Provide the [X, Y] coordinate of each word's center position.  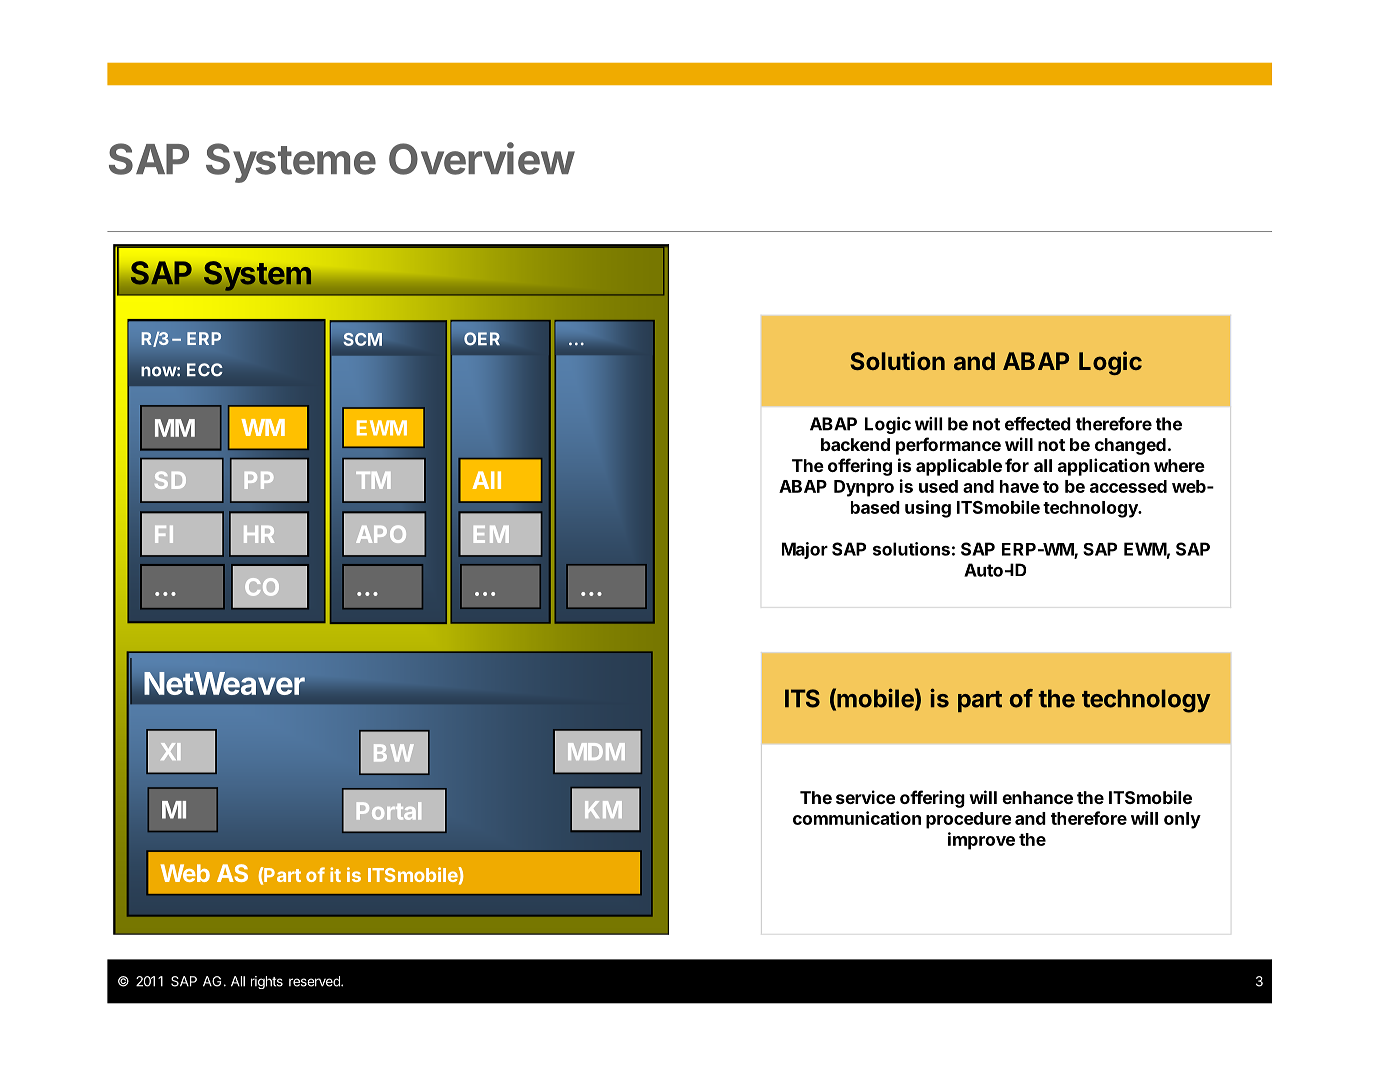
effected [1038, 424]
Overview [482, 158]
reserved [315, 981]
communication [857, 818]
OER [482, 339]
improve [981, 841]
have [1019, 486]
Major [805, 550]
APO [381, 534]
